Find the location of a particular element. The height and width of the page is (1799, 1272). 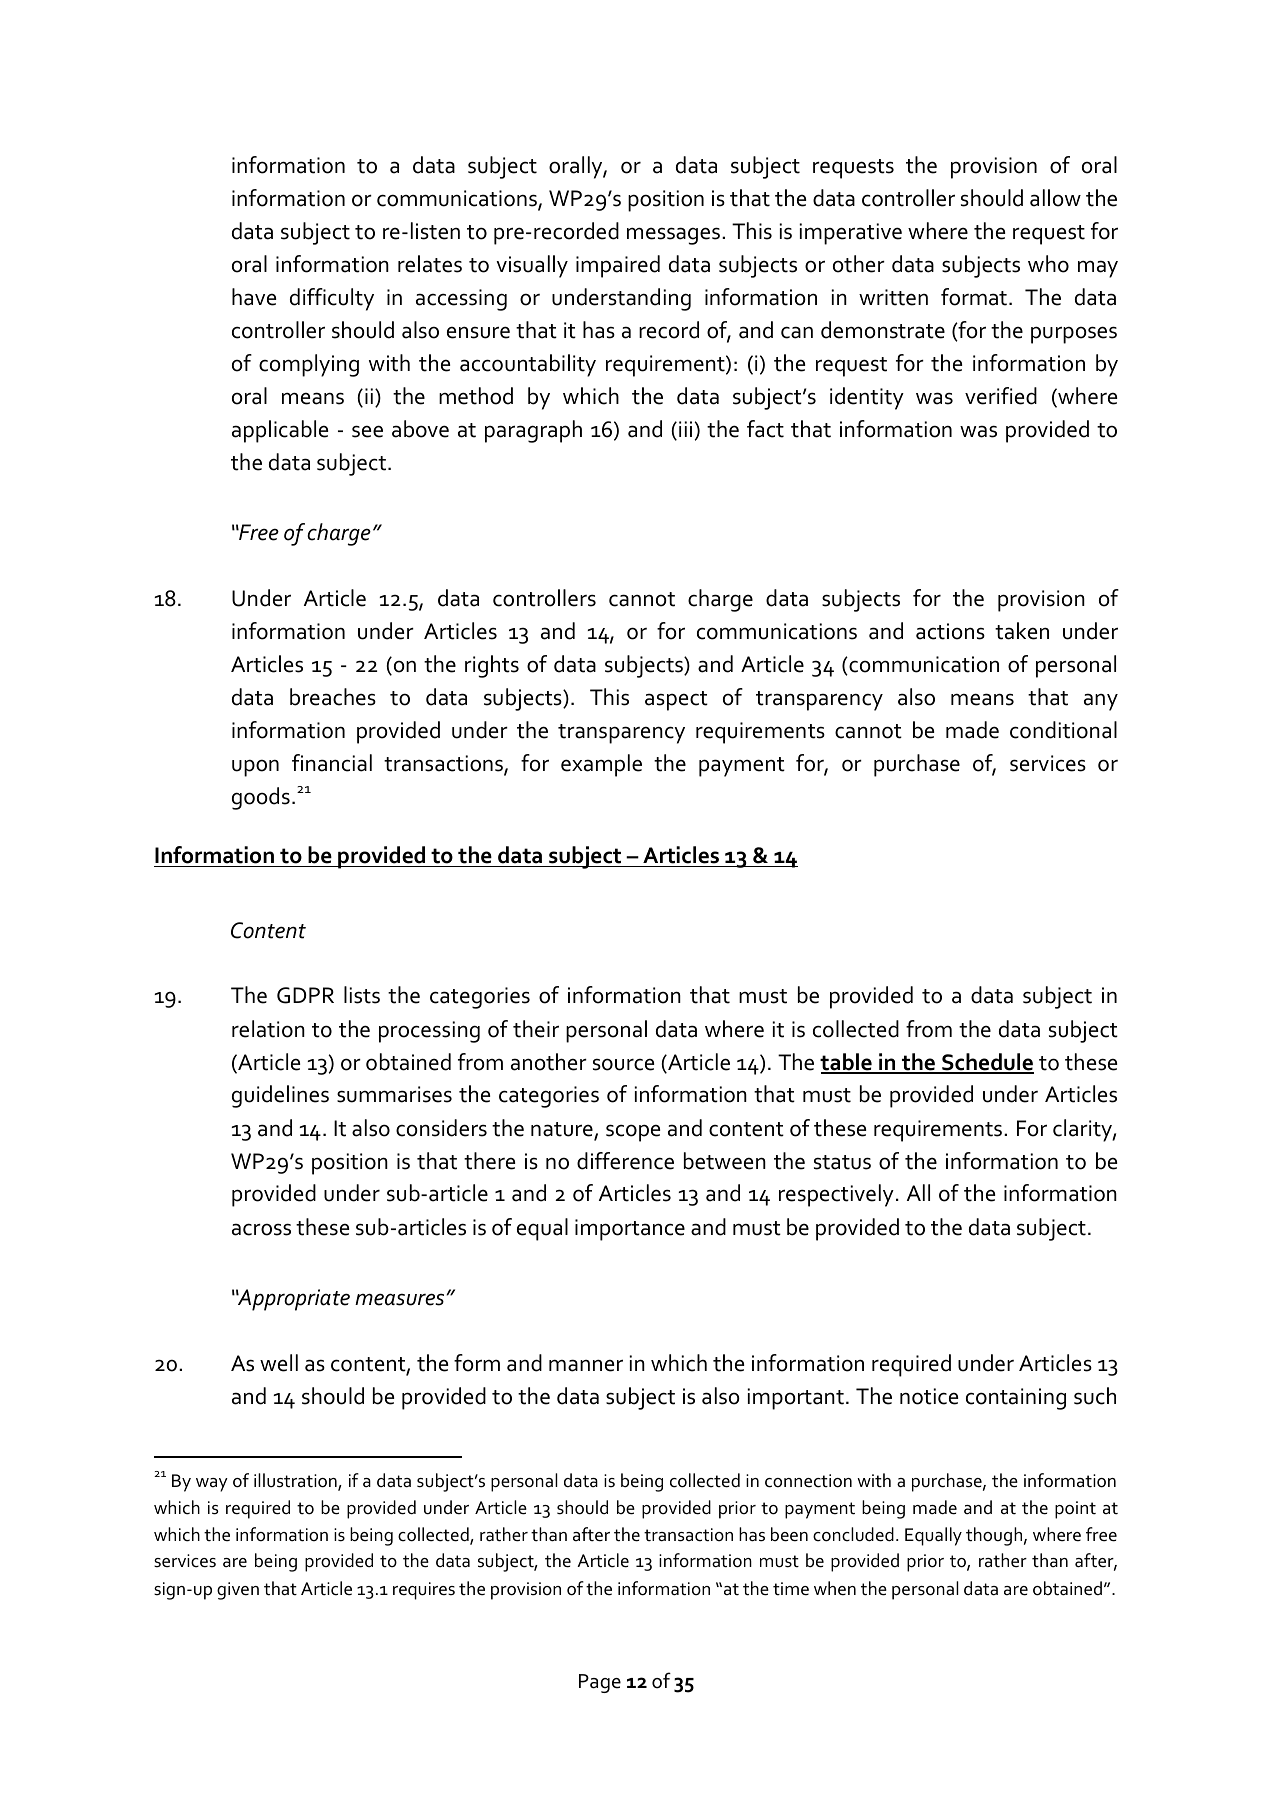

given is located at coordinates (238, 1591).
